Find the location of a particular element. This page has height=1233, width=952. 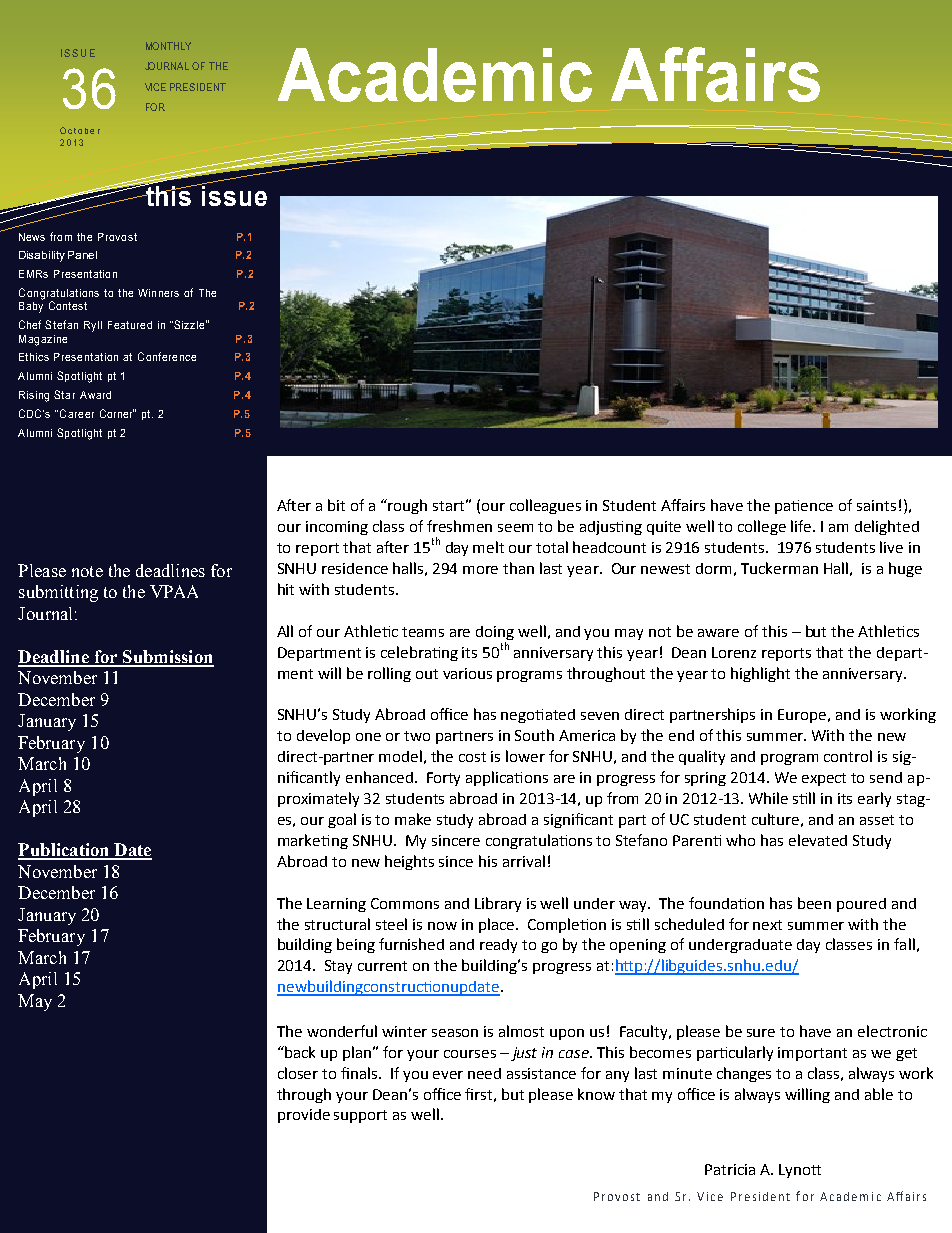

PRESIDENT is located at coordinates (198, 87).
